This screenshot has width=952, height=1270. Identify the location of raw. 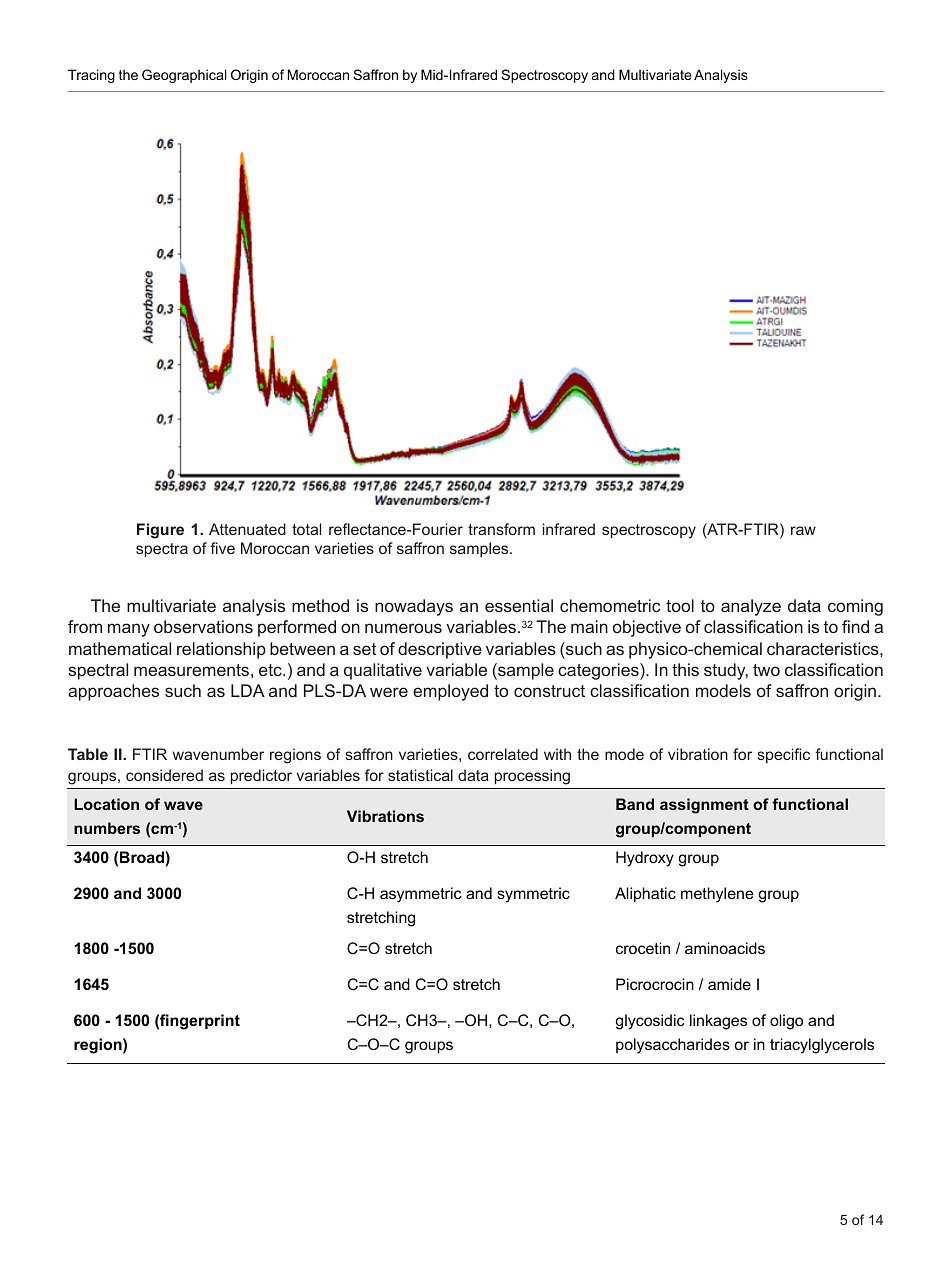
(803, 530).
